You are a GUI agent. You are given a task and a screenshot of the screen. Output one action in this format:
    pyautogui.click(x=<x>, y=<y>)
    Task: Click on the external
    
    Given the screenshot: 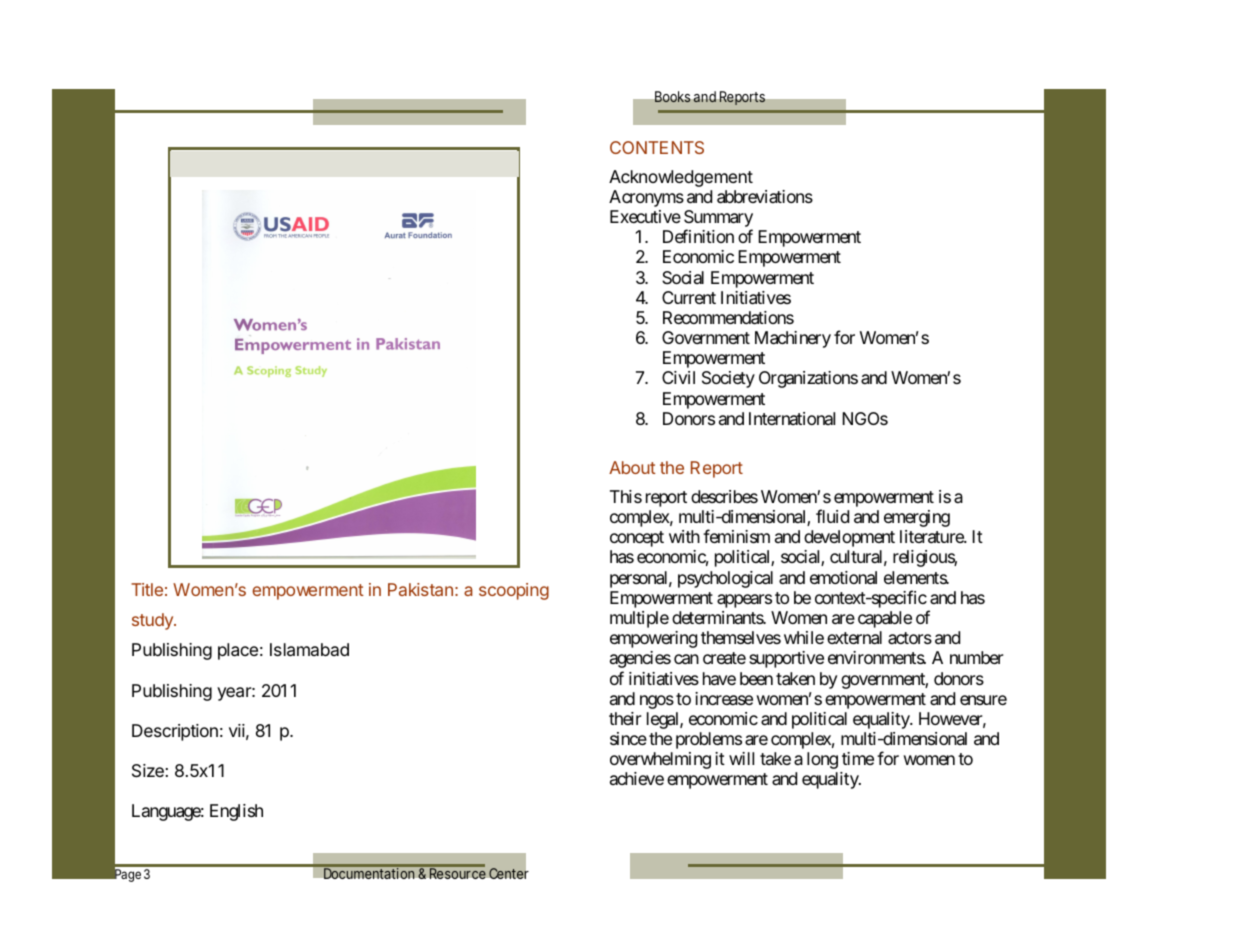 What is the action you would take?
    pyautogui.click(x=854, y=638)
